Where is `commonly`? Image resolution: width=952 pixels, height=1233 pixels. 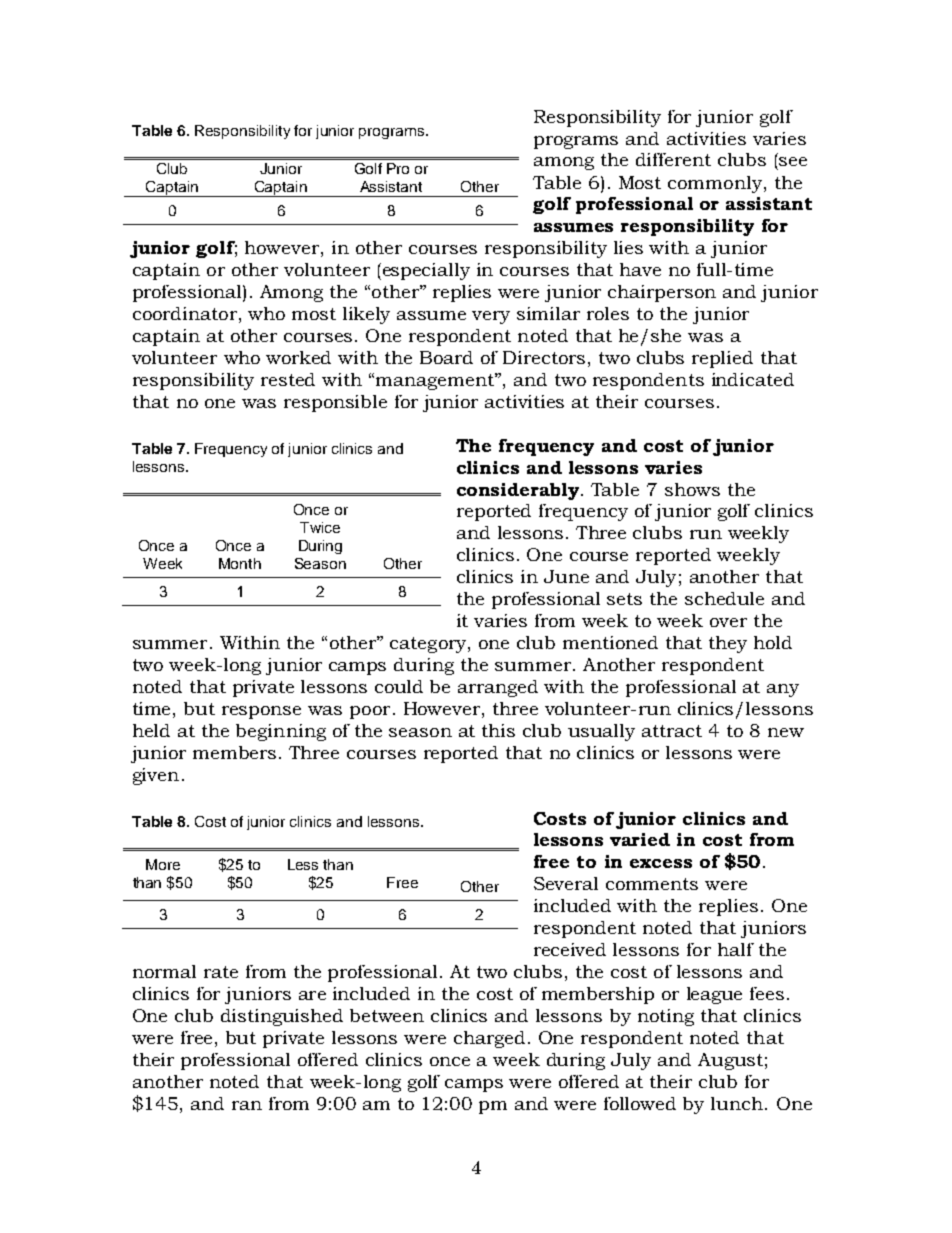 commonly is located at coordinates (715, 184).
